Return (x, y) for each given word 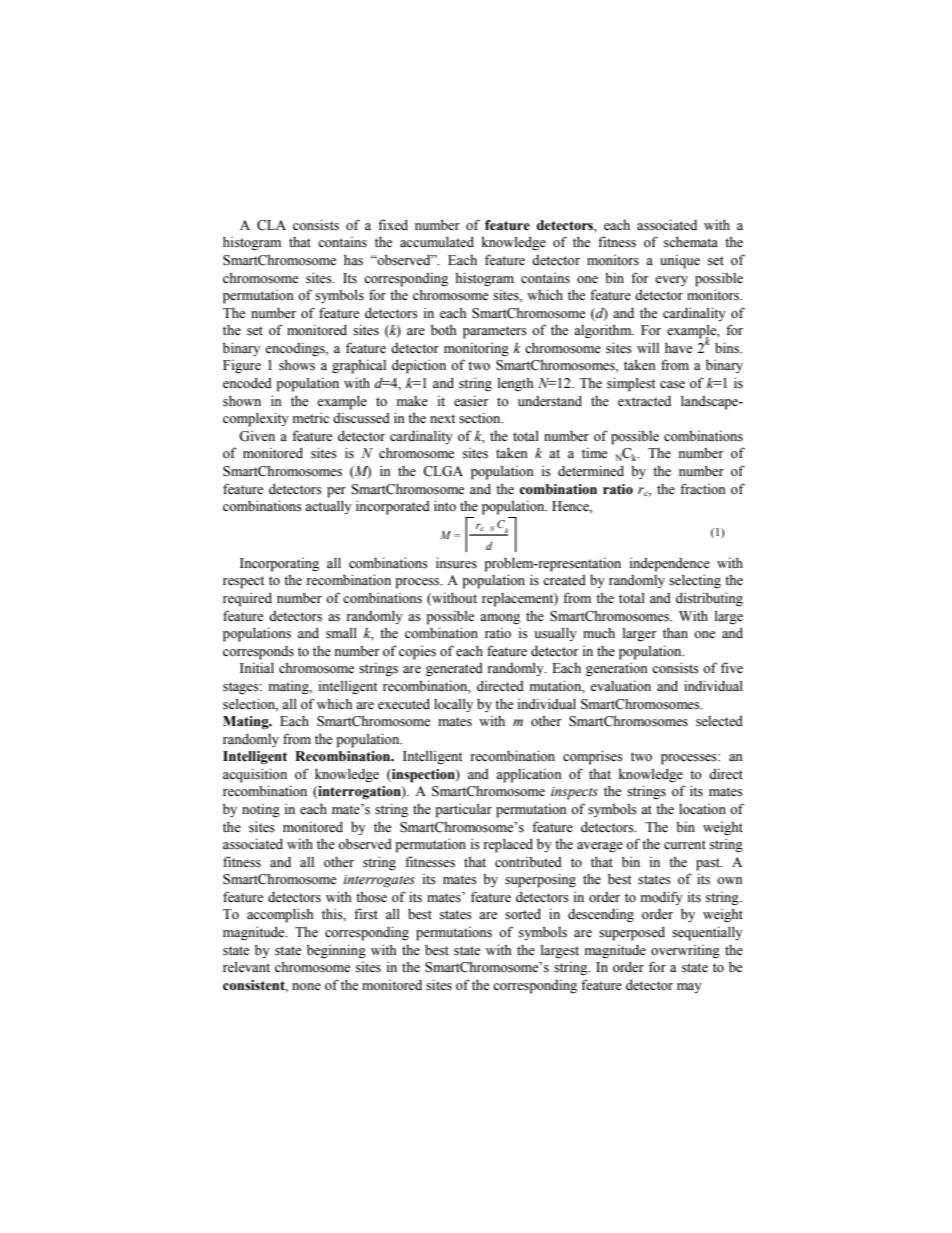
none (306, 986)
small (341, 633)
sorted (523, 914)
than (675, 632)
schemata (691, 242)
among (500, 619)
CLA (271, 225)
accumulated (437, 242)
